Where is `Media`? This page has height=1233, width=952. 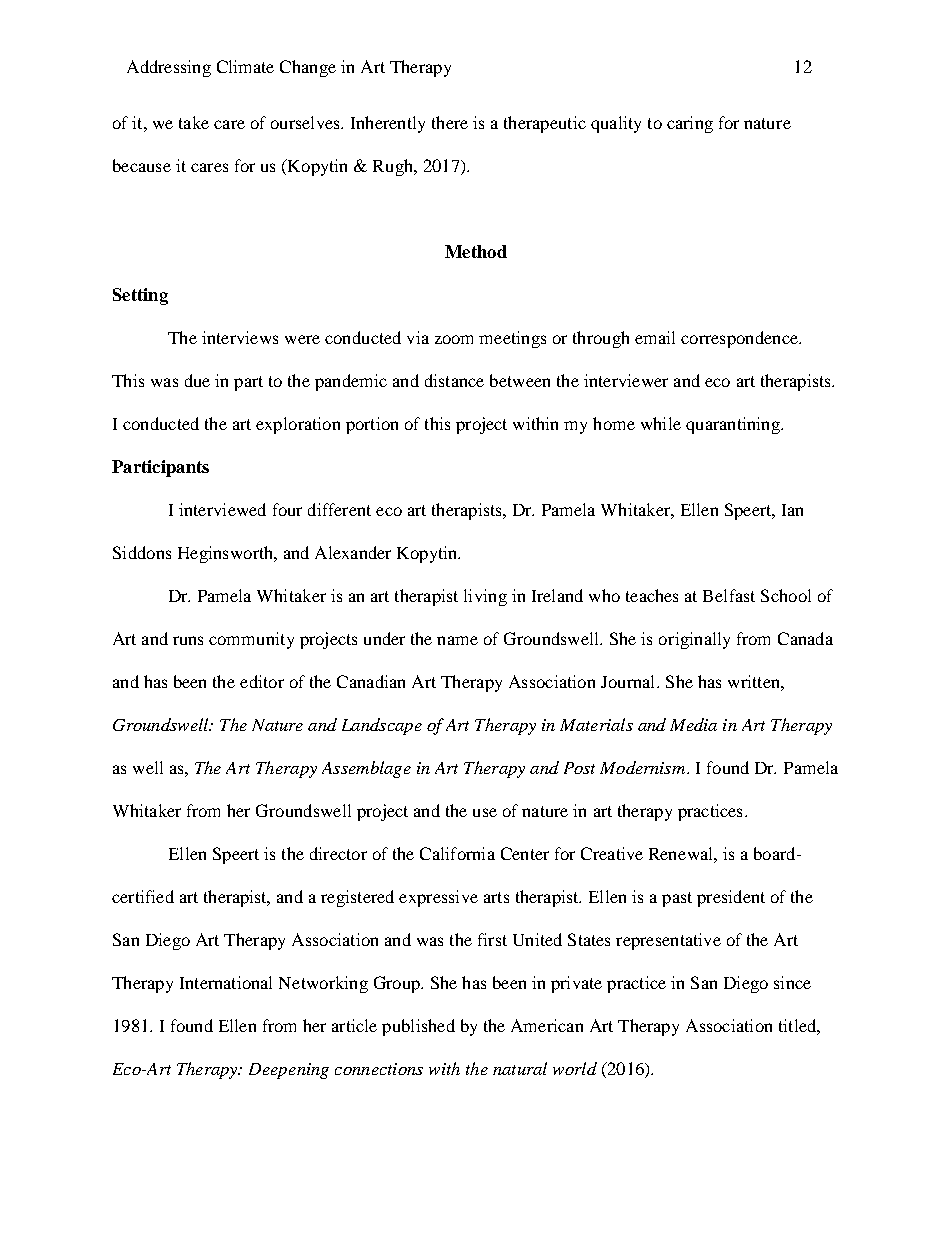
Media is located at coordinates (693, 724).
